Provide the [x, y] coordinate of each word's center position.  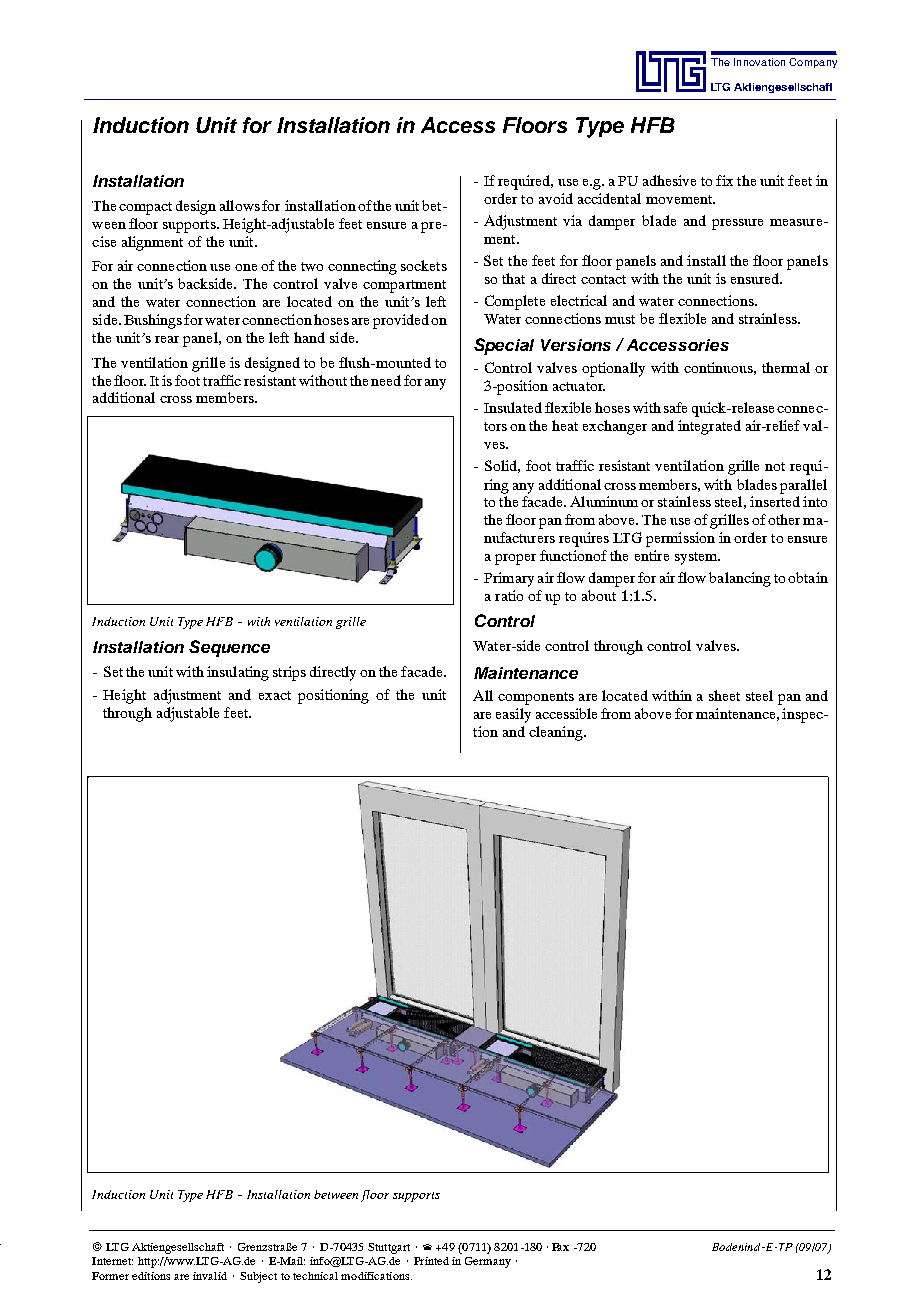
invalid [210, 1276]
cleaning [557, 733]
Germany [488, 1262]
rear [167, 339]
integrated [709, 427]
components [536, 698]
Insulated [513, 407]
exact [275, 695]
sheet [724, 695]
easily [513, 715]
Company [813, 63]
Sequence [229, 648]
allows [240, 205]
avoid [556, 198]
